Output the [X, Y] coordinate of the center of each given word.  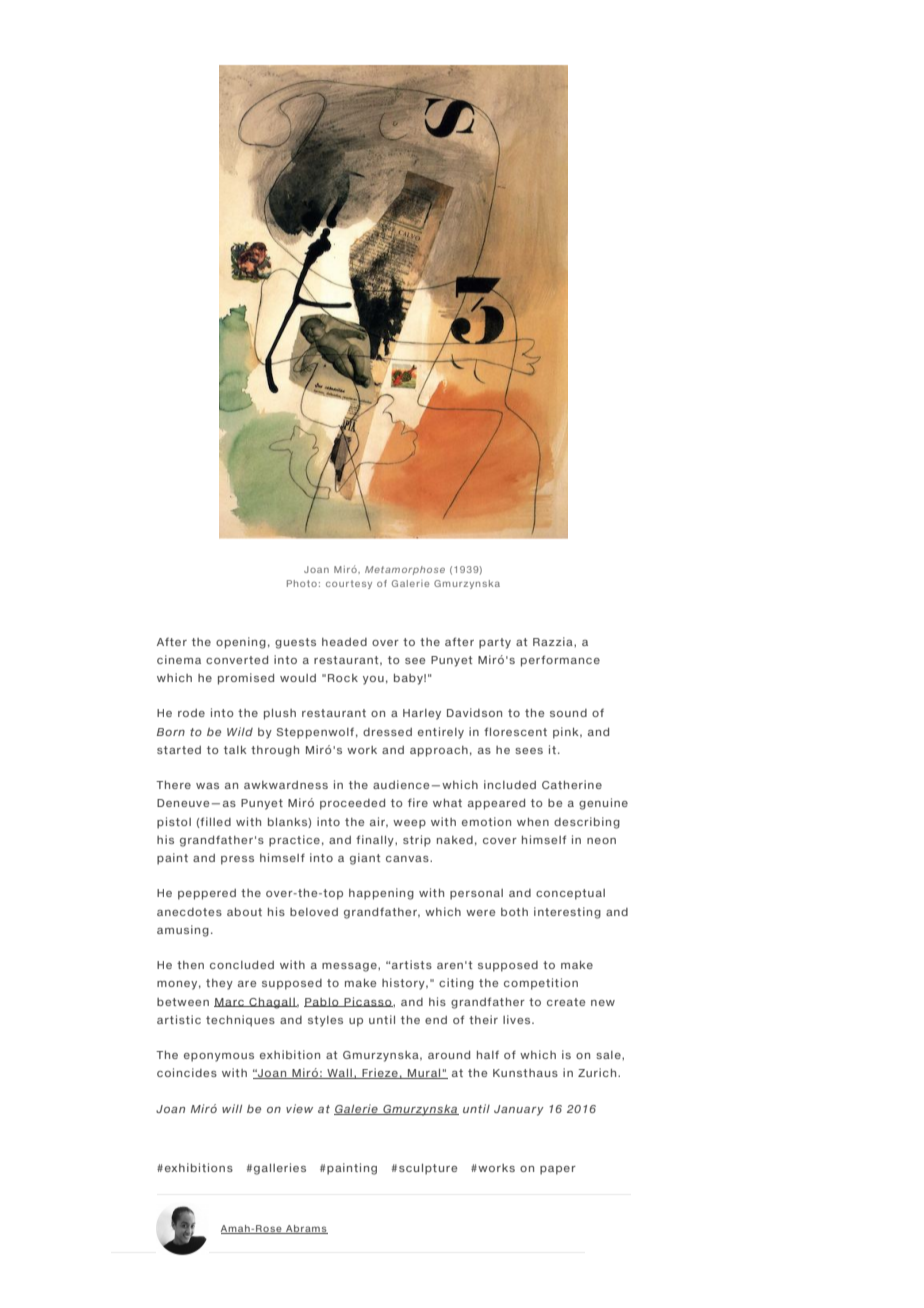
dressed [387, 732]
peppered [207, 894]
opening [241, 643]
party [495, 643]
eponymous [219, 1057]
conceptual [570, 894]
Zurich [598, 1072]
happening [381, 894]
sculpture [428, 1169]
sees [529, 751]
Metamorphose [405, 570]
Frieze [380, 1073]
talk [235, 749]
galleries [280, 1169]
